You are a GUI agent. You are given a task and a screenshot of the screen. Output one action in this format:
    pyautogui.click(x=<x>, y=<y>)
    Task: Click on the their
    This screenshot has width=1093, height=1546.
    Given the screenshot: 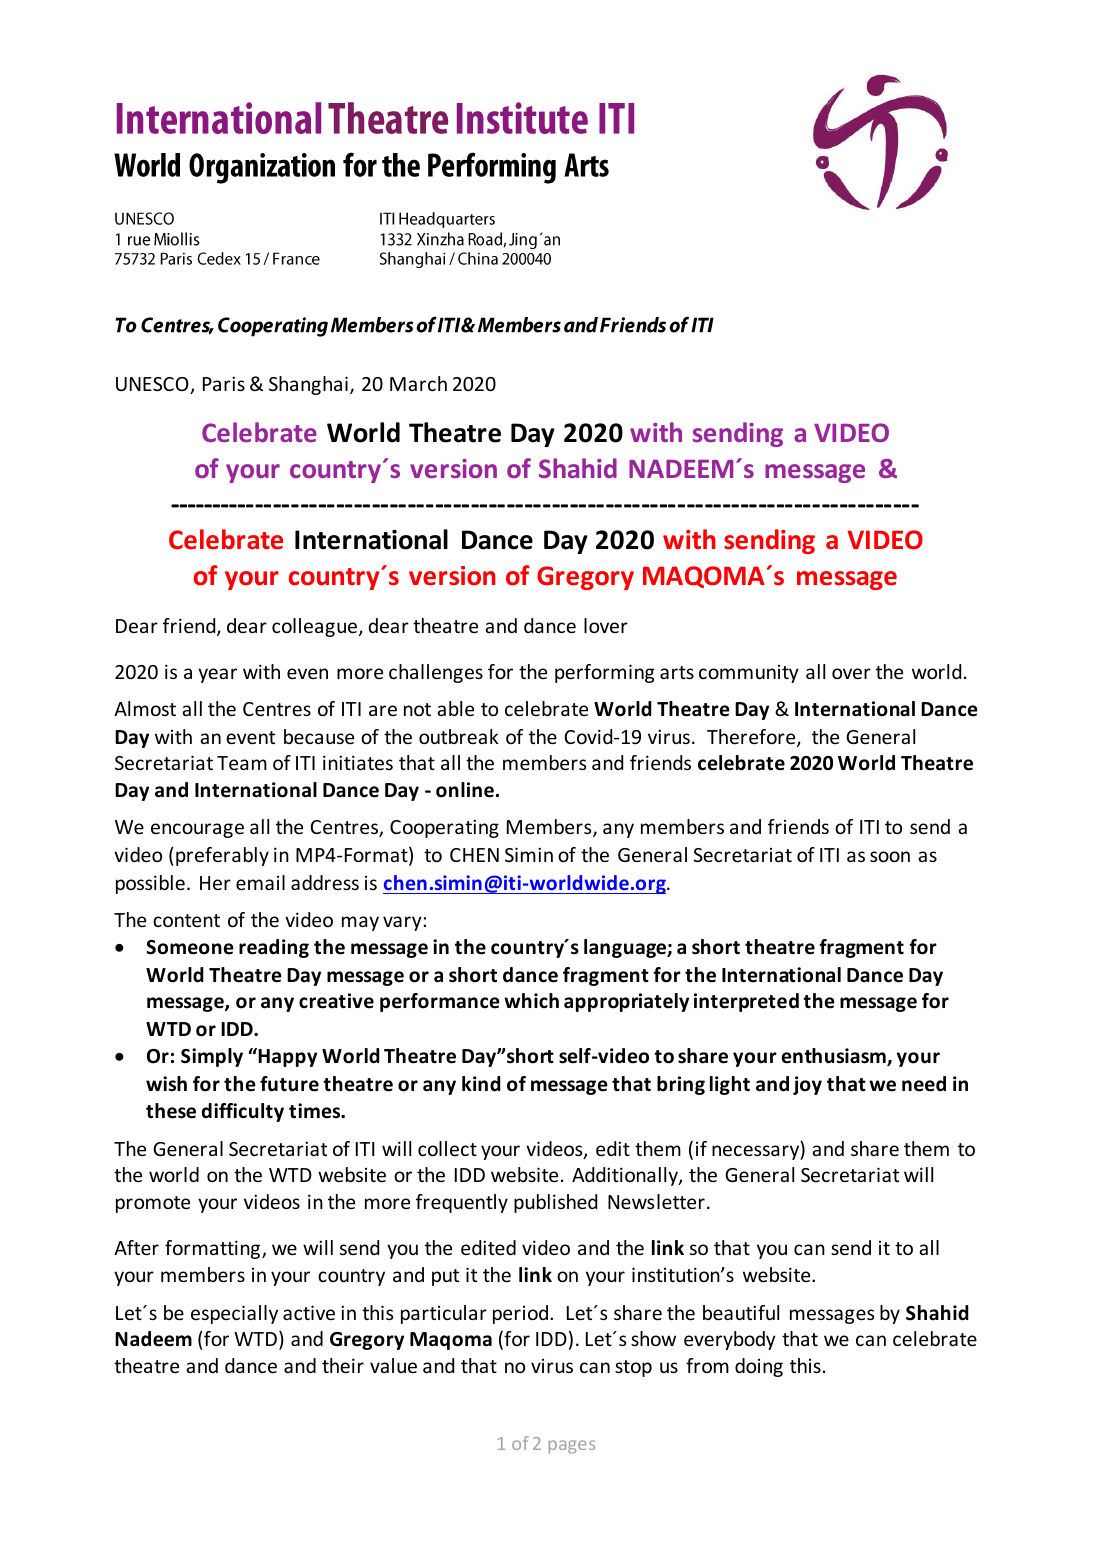 What is the action you would take?
    pyautogui.click(x=343, y=1365)
